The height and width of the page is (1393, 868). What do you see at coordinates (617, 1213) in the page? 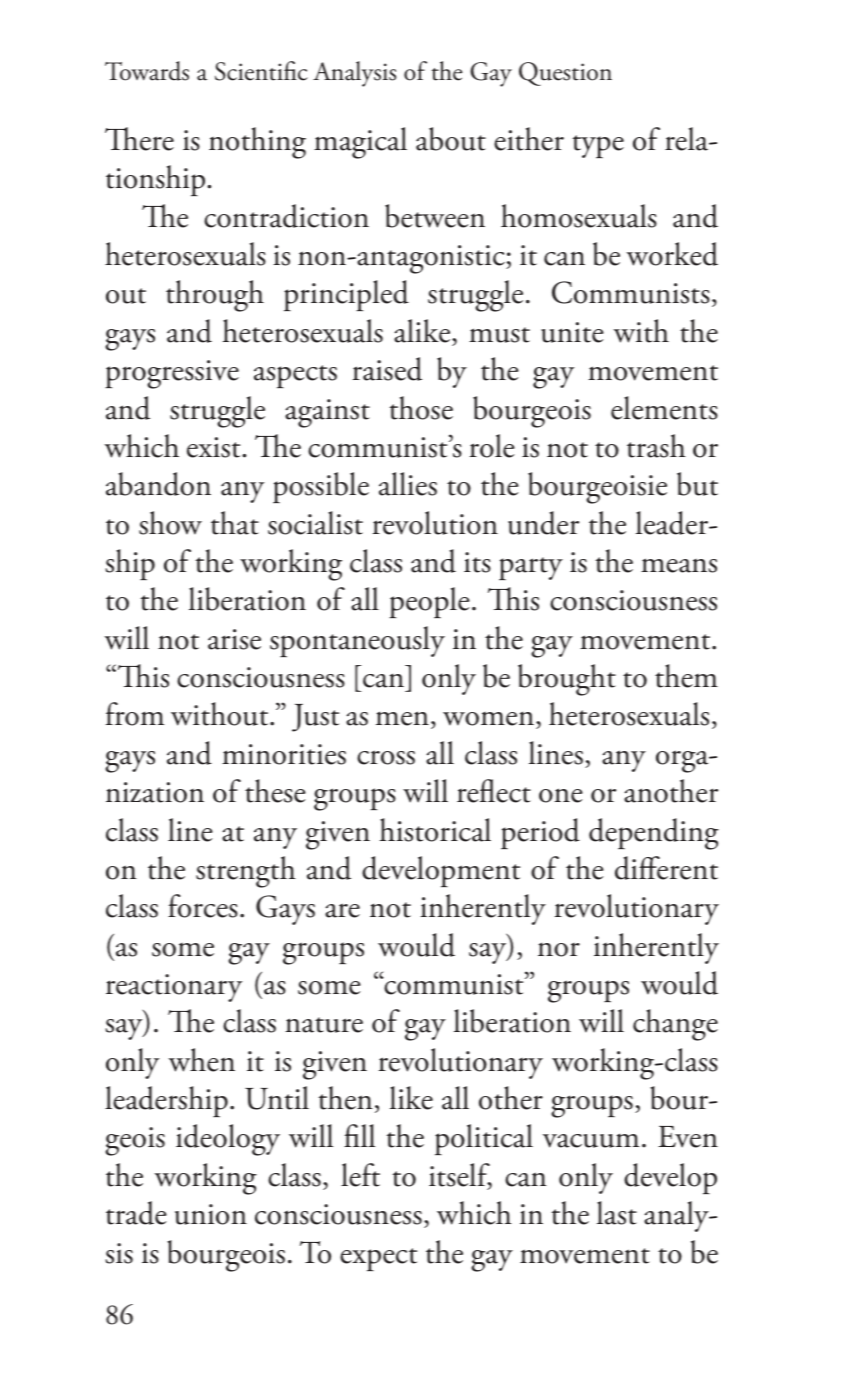
I see `last` at bounding box center [617, 1213].
